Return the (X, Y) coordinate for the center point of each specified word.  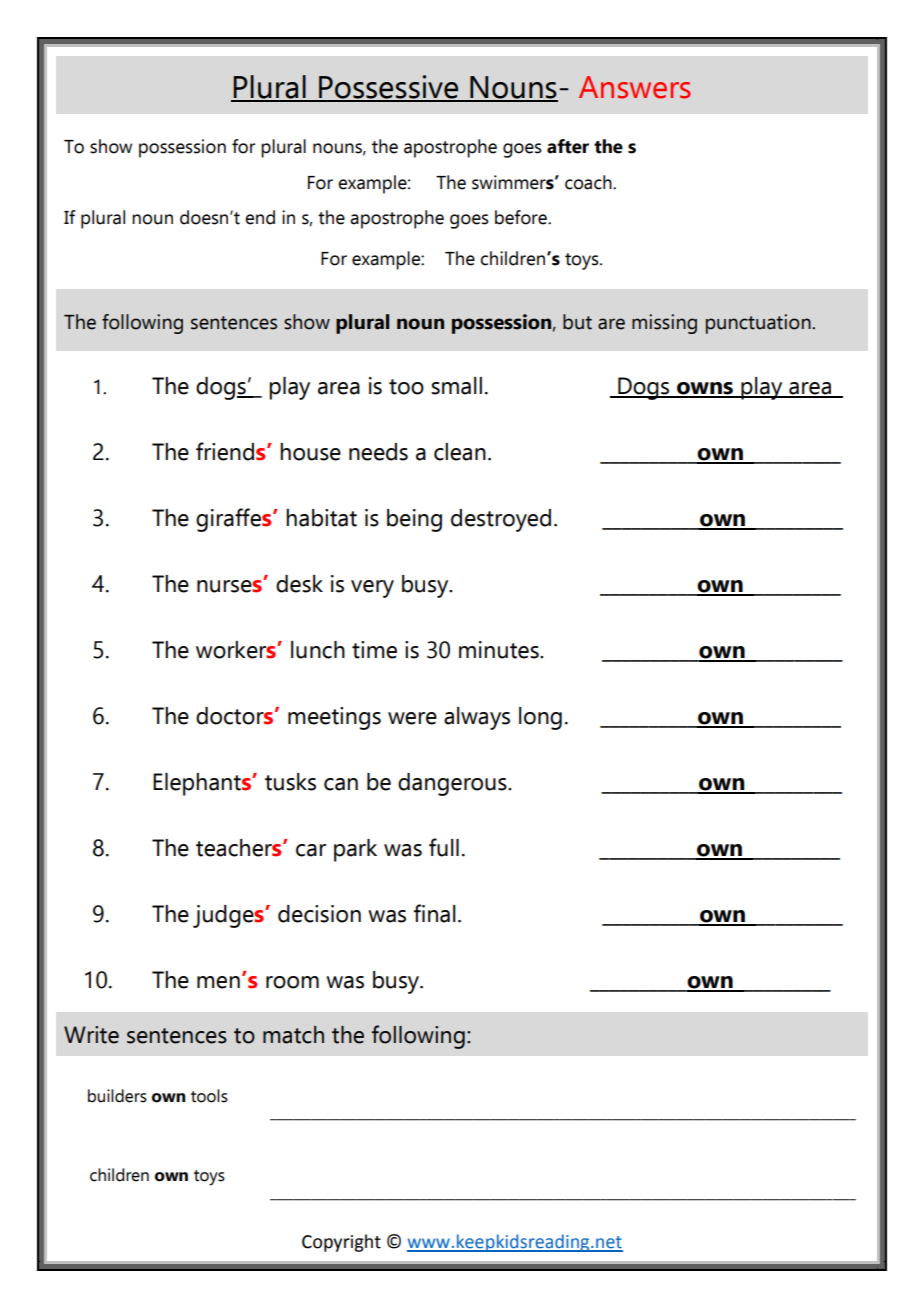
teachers (240, 848)
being (414, 520)
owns (705, 389)
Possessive (389, 88)
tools (209, 1096)
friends (232, 451)
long (540, 718)
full (444, 847)
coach (589, 182)
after (568, 146)
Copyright (341, 1243)
